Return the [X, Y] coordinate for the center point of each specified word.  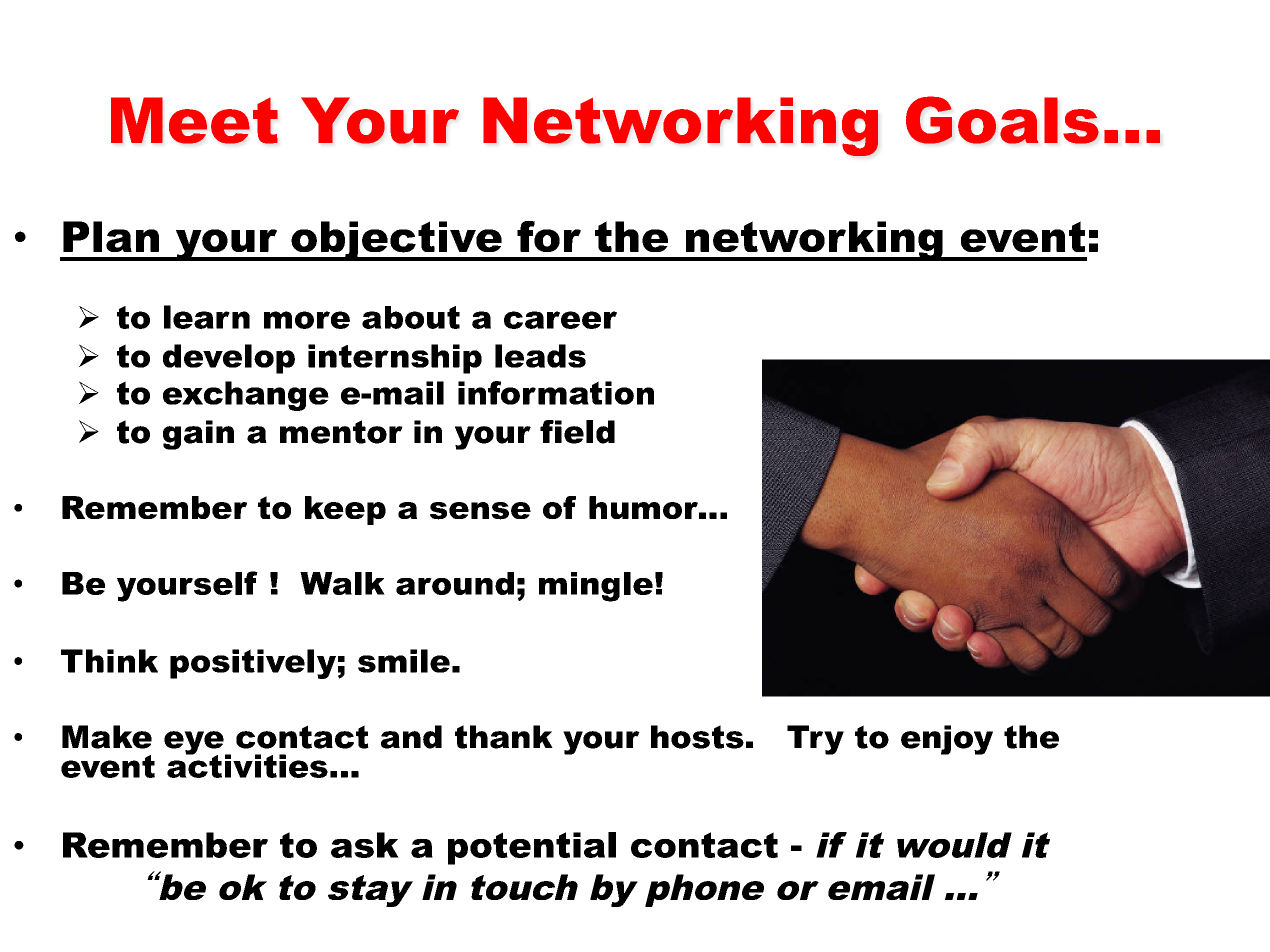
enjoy [947, 740]
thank [504, 737]
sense [480, 511]
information [556, 393]
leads [540, 356]
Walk [342, 583]
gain [198, 435]
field [577, 432]
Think [109, 661]
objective [396, 241]
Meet [194, 120]
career [560, 320]
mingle [596, 587]
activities [247, 765]
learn [207, 317]
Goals [1002, 120]
